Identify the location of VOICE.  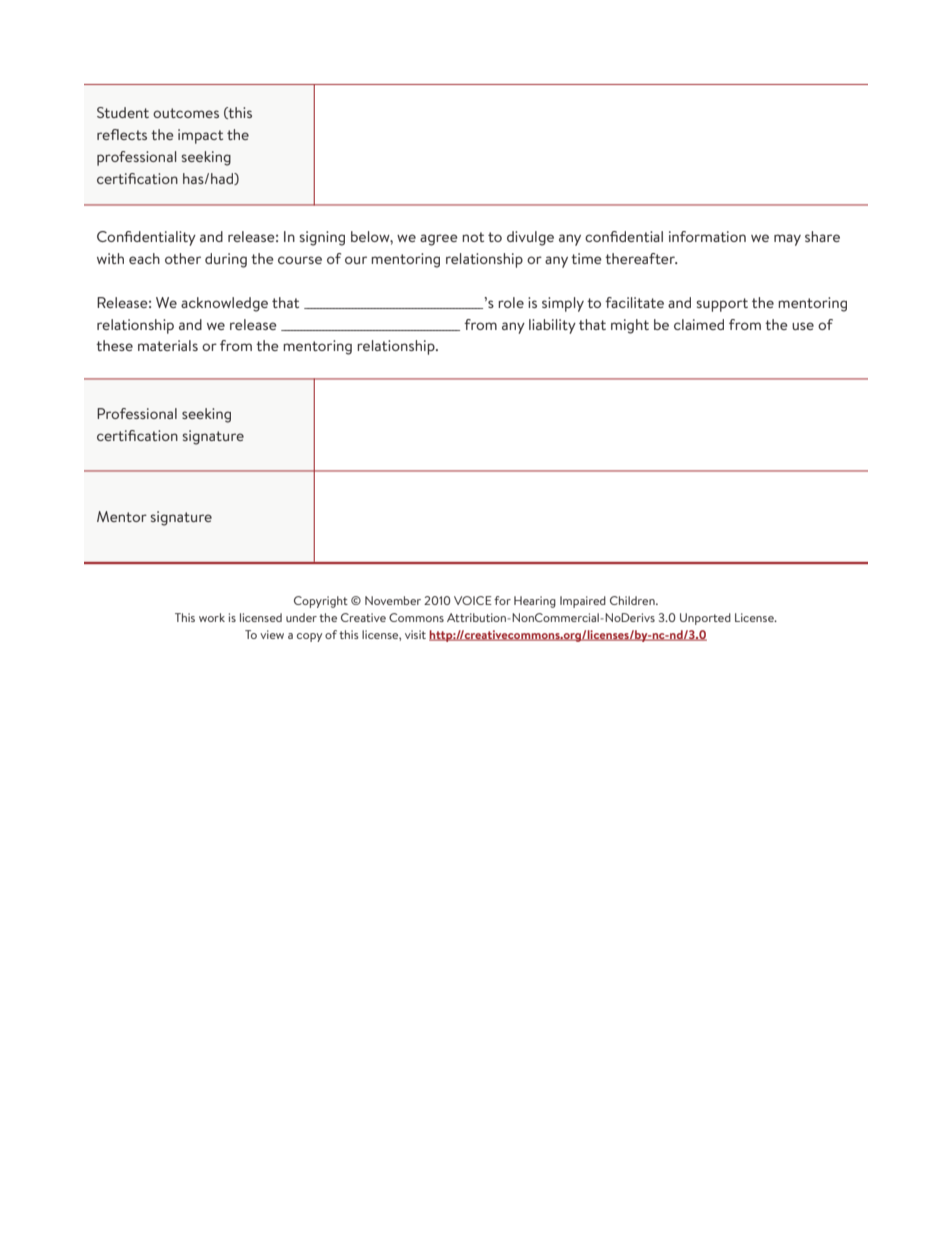
(473, 600).
